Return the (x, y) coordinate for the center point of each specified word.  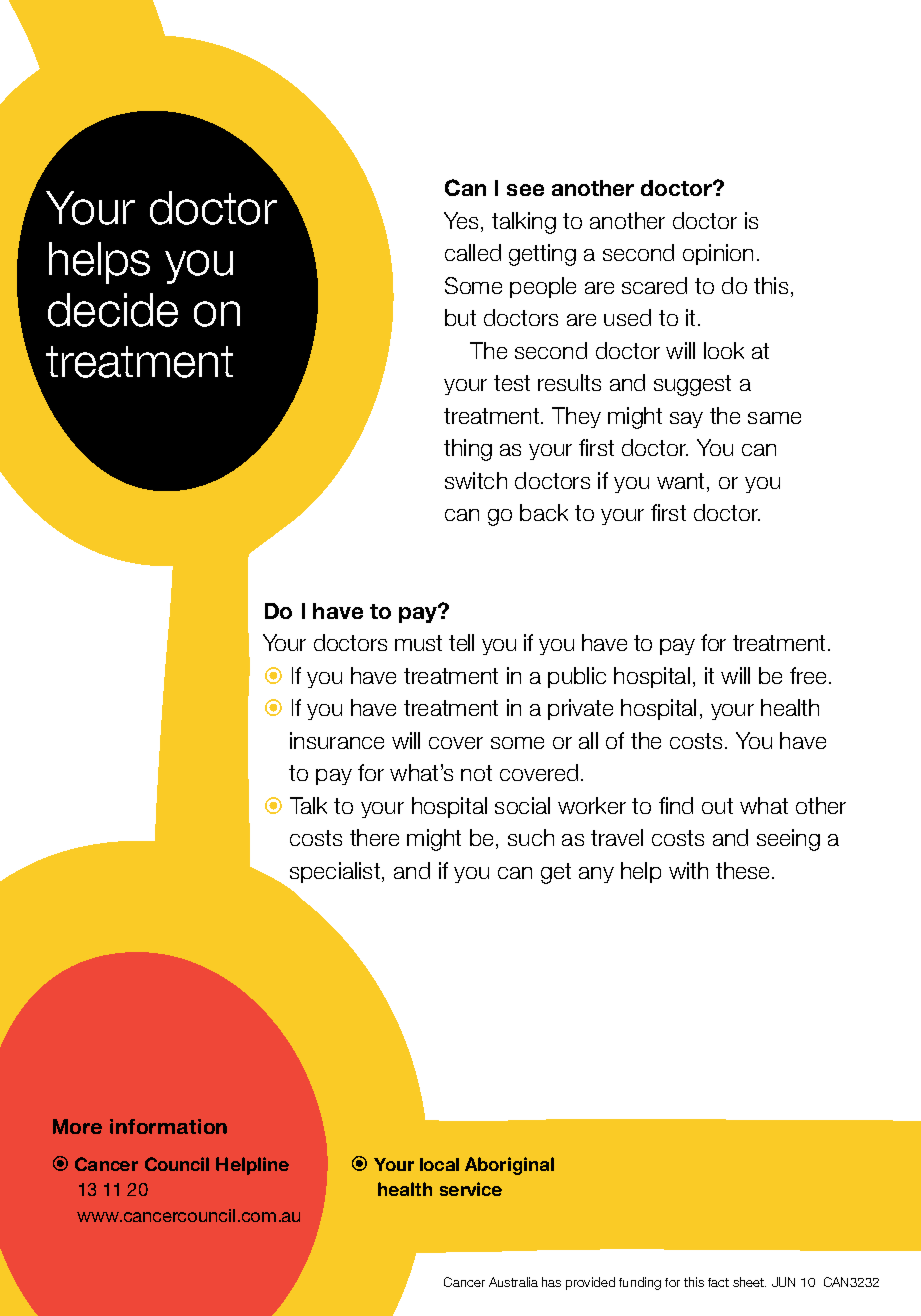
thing (468, 450)
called (473, 252)
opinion (718, 254)
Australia (513, 1282)
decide (113, 310)
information (168, 1126)
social (522, 805)
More (77, 1126)
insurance (337, 740)
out (717, 806)
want (682, 482)
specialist (336, 872)
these (744, 870)
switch (476, 480)
